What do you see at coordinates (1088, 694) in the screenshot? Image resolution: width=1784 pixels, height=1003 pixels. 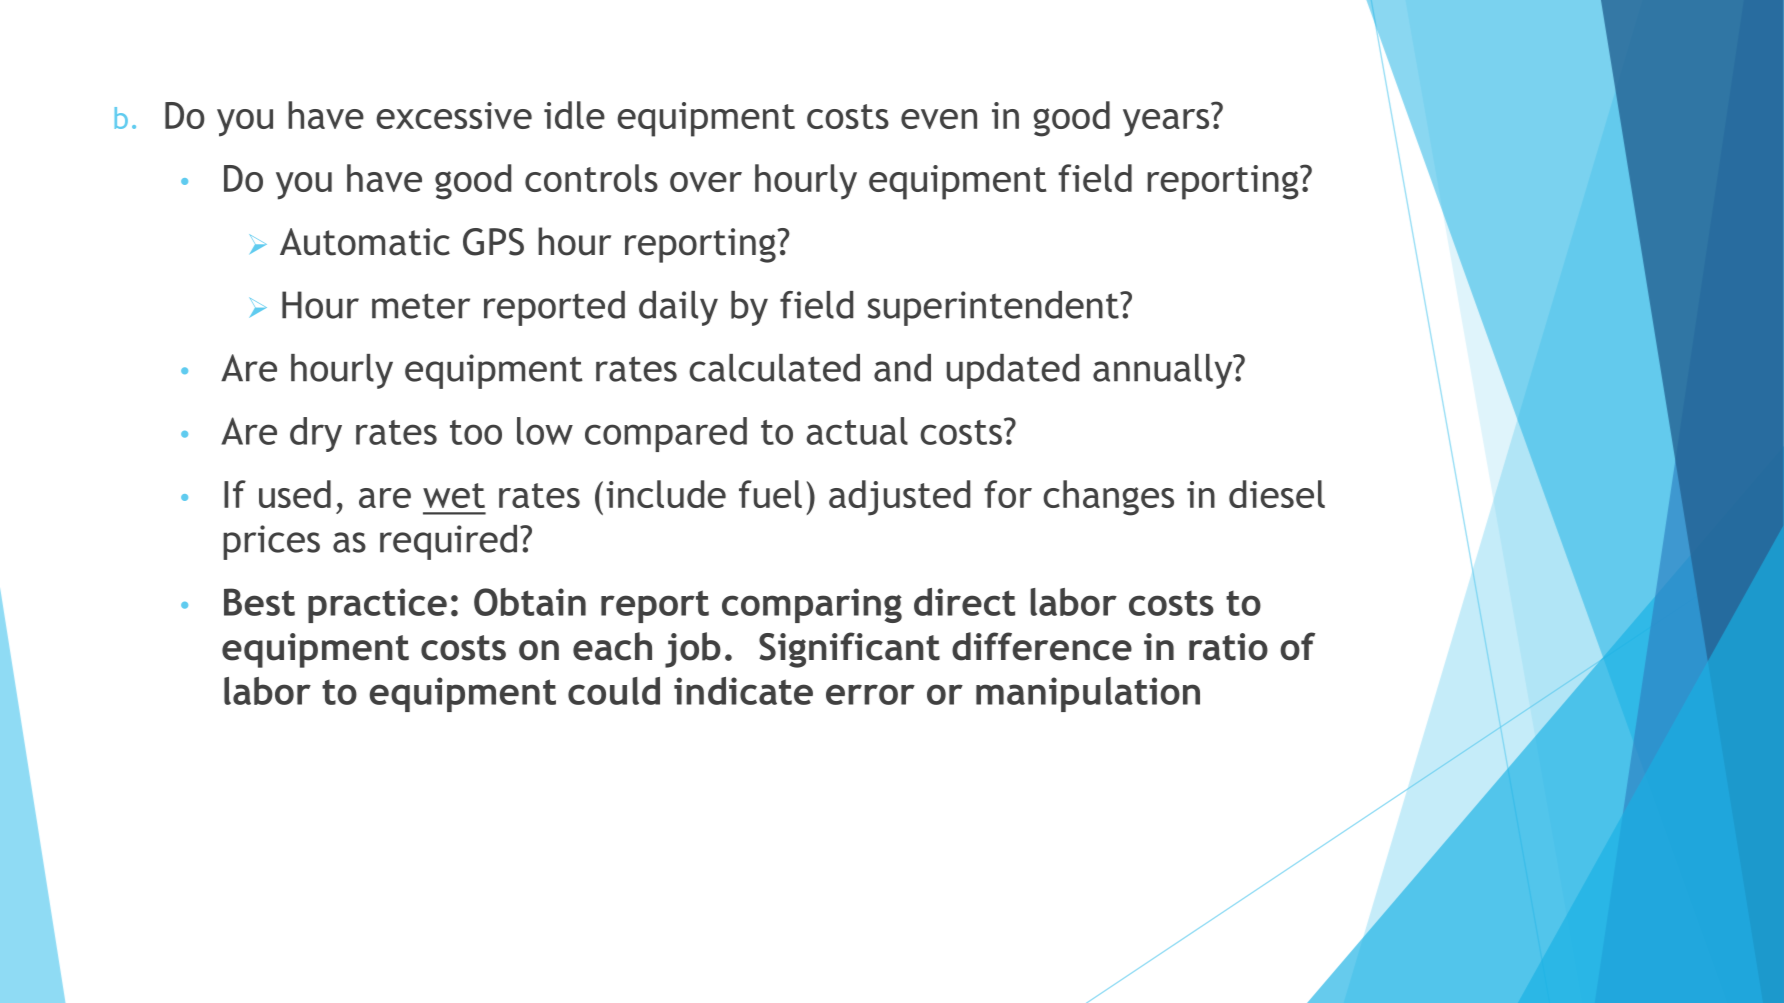 I see `manipulation` at bounding box center [1088, 694].
